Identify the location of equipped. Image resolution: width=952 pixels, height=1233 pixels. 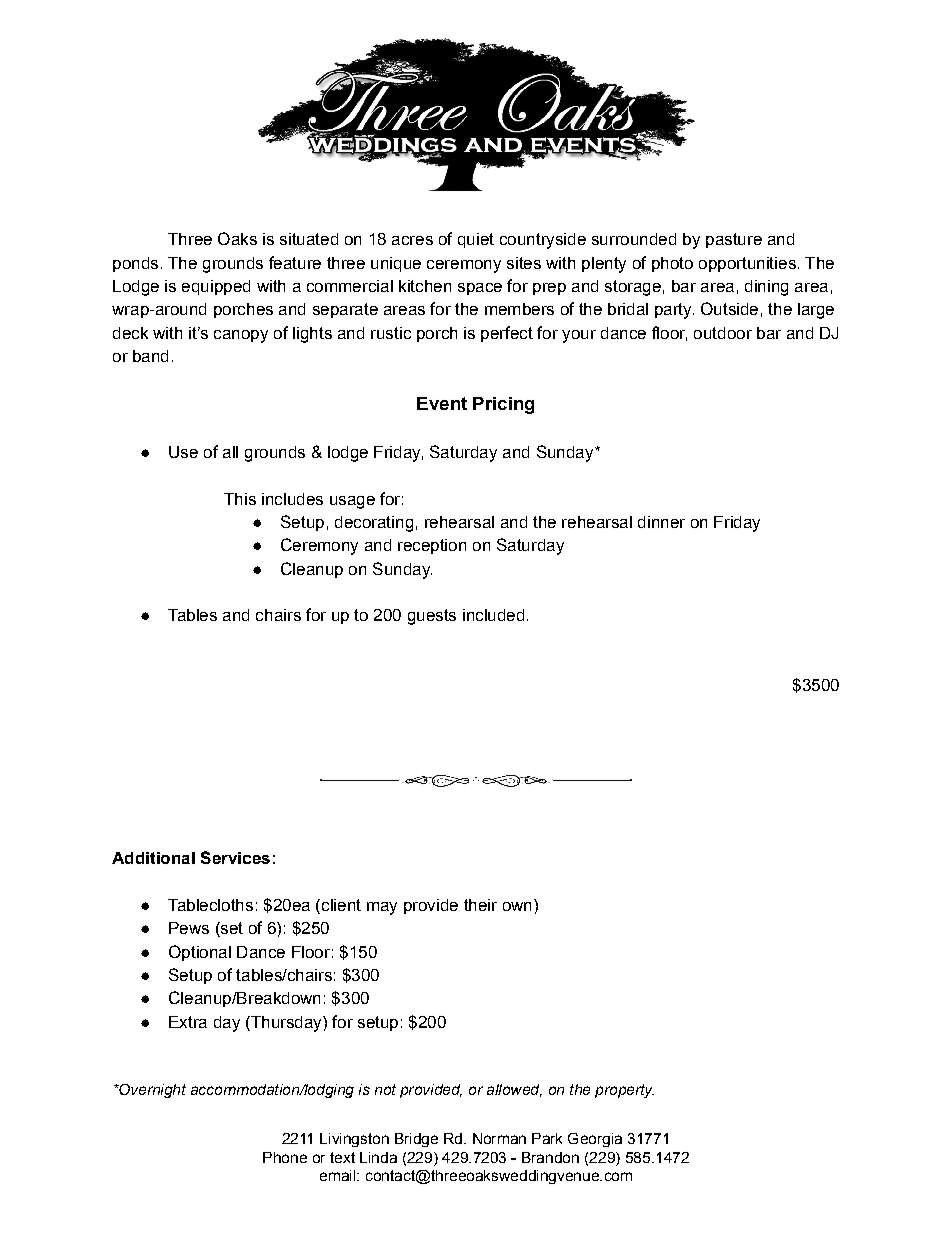
(216, 287).
